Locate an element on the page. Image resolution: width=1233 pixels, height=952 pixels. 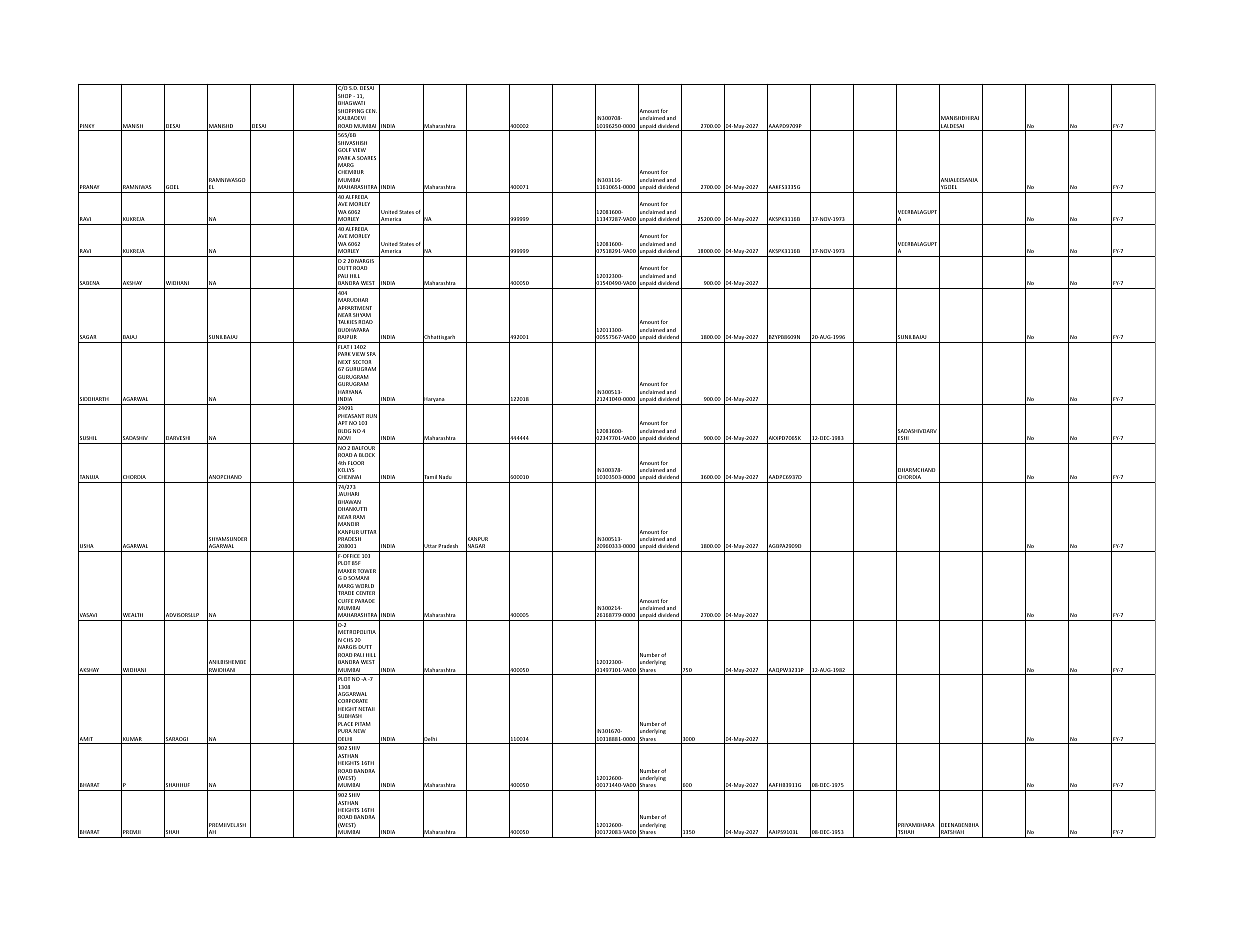
SOARES is located at coordinates (366, 158).
